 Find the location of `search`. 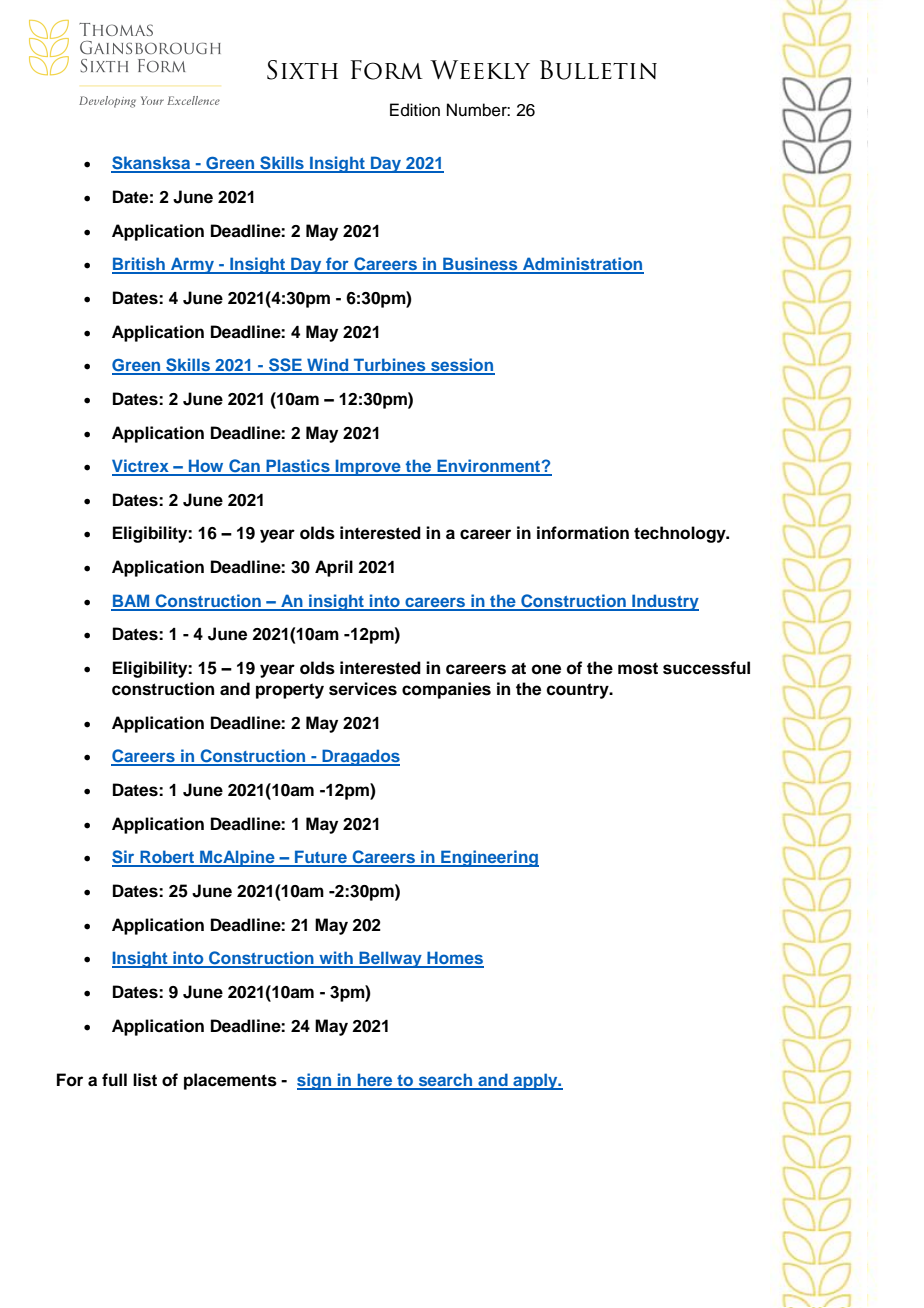

search is located at coordinates (445, 1081).
